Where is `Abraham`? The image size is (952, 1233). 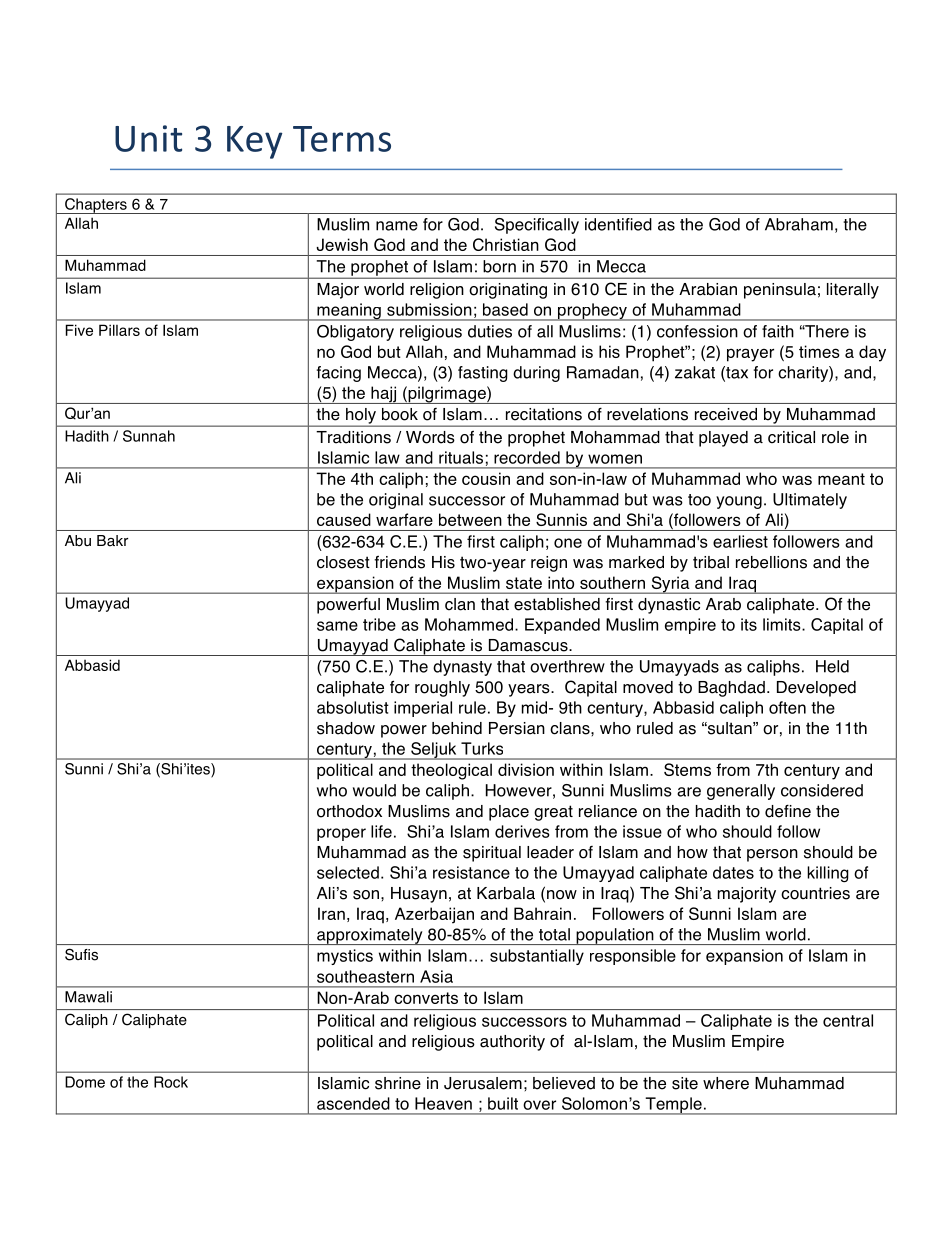 Abraham is located at coordinates (799, 224).
